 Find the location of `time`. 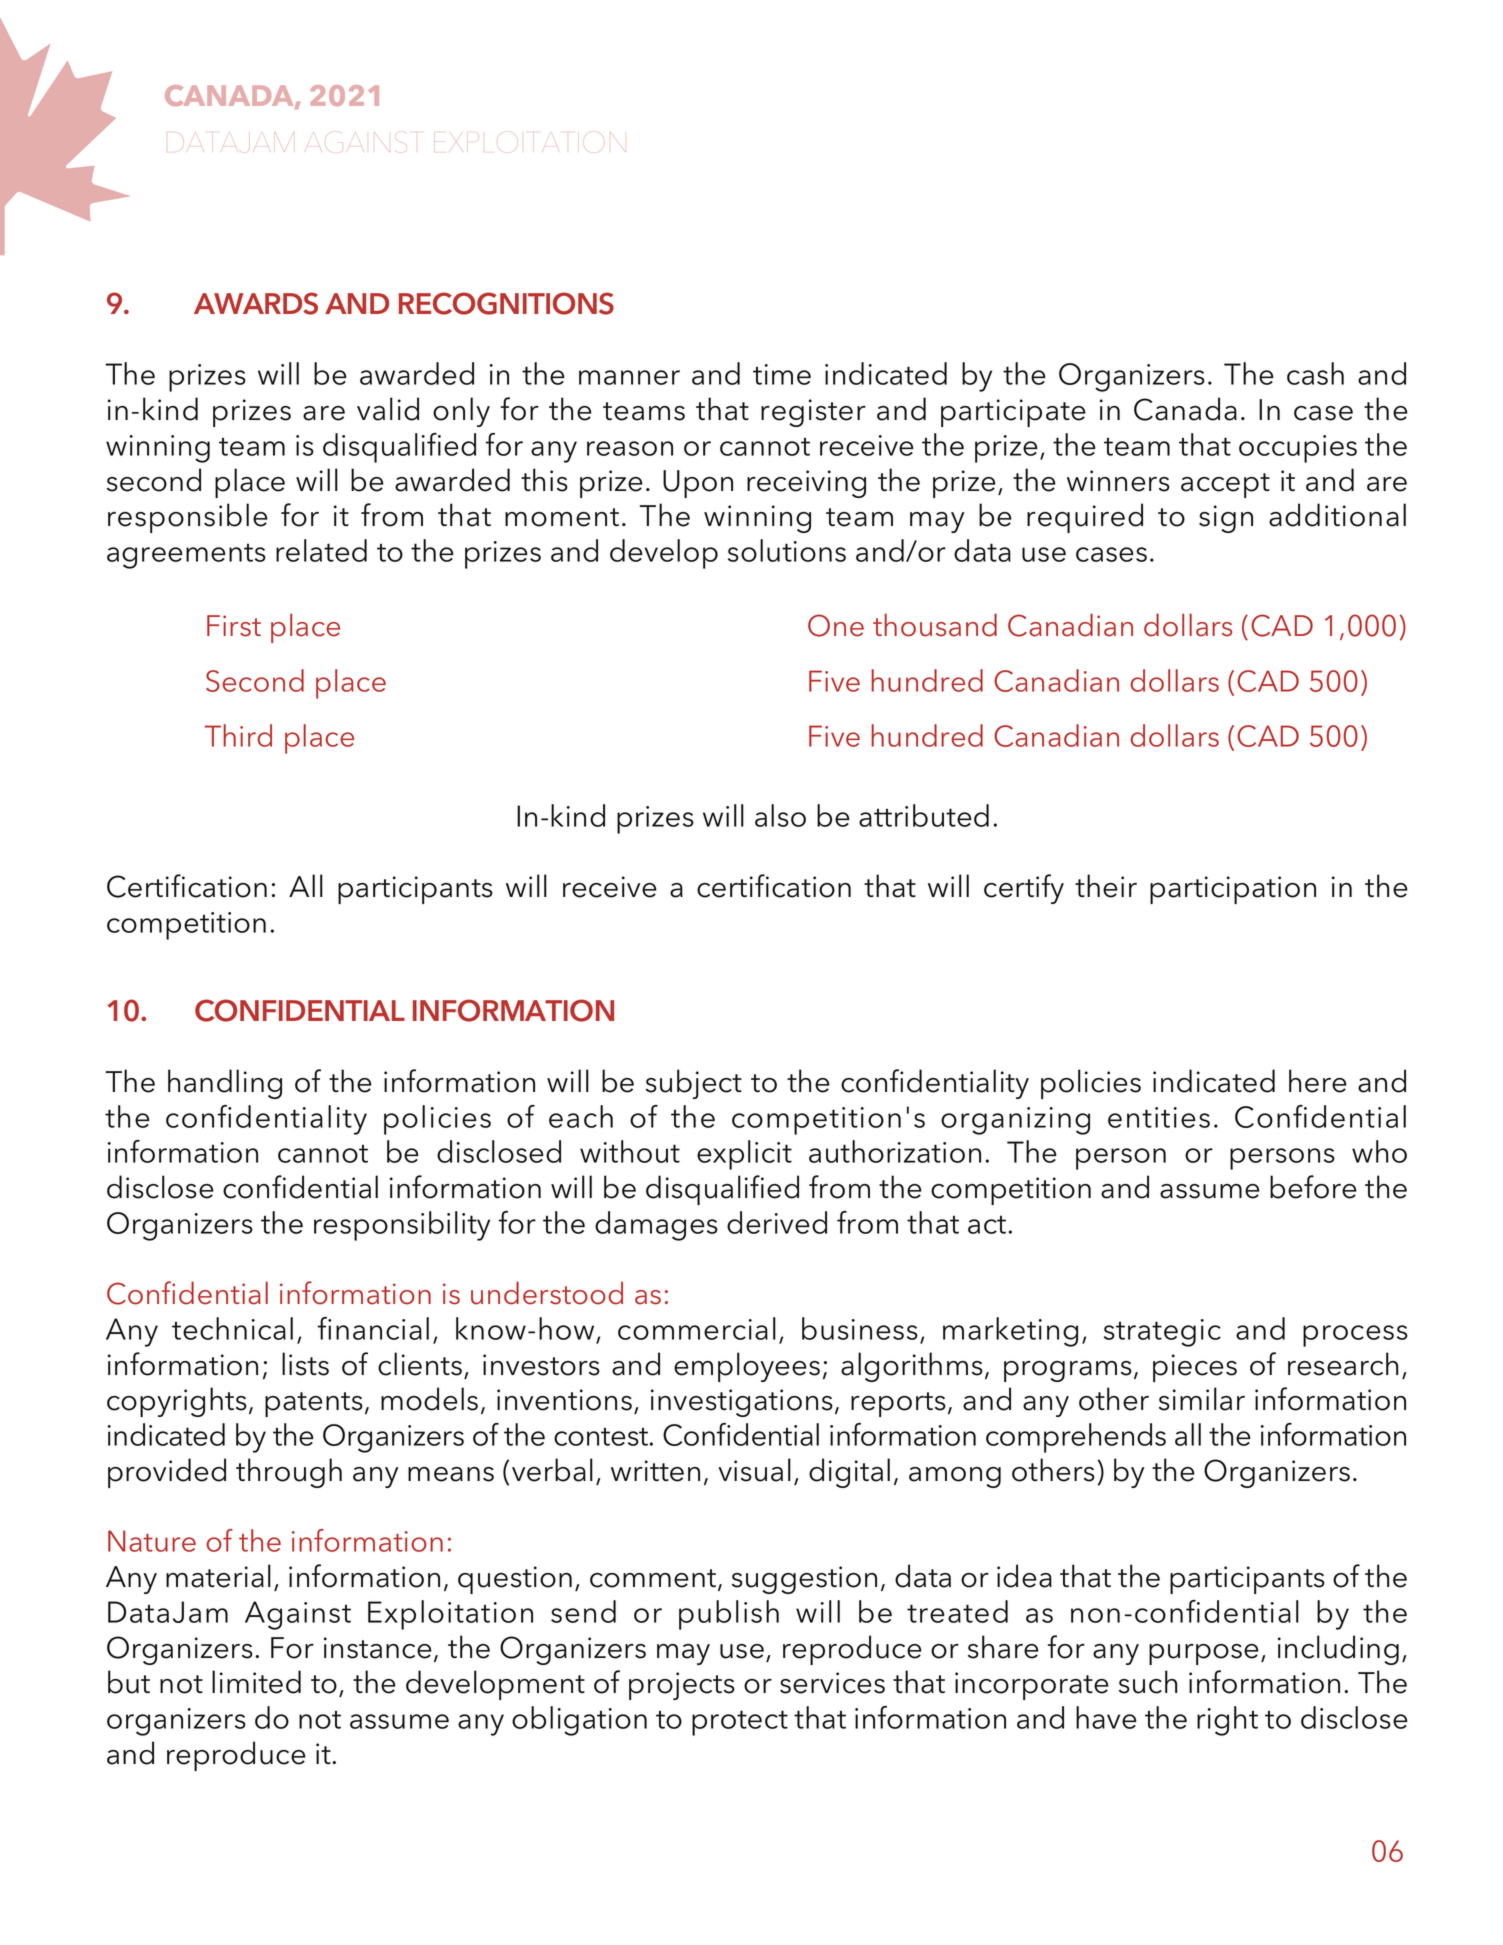

time is located at coordinates (782, 374).
